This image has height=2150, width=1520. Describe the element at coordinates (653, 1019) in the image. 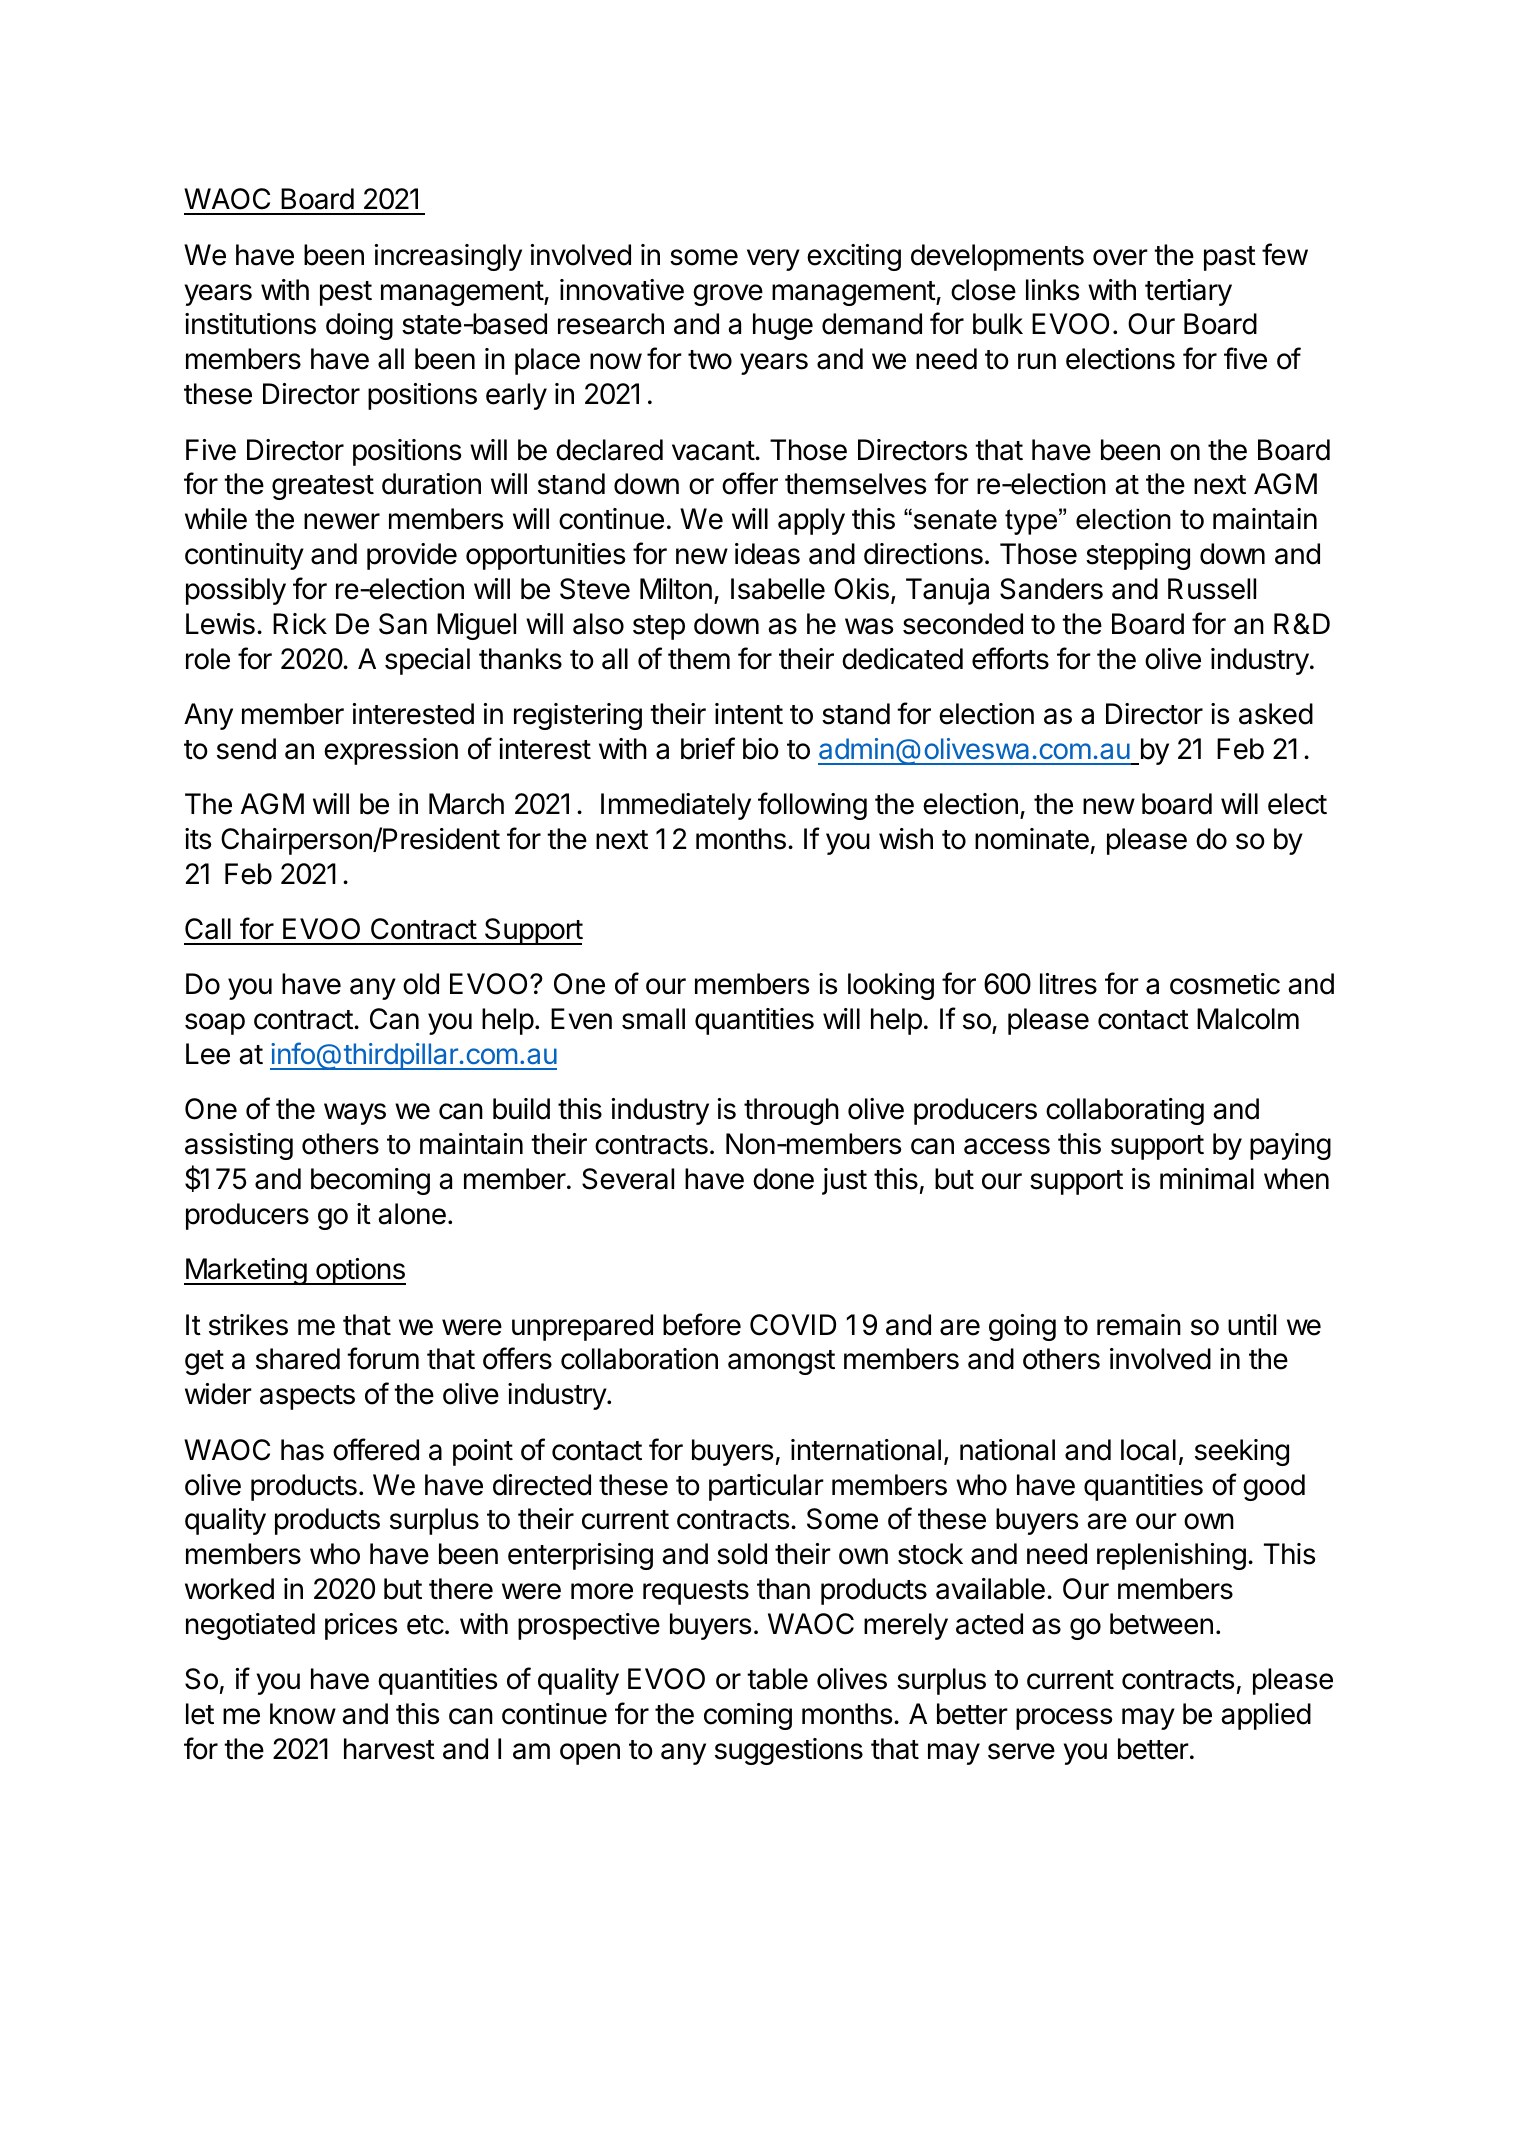

I see `small` at that location.
